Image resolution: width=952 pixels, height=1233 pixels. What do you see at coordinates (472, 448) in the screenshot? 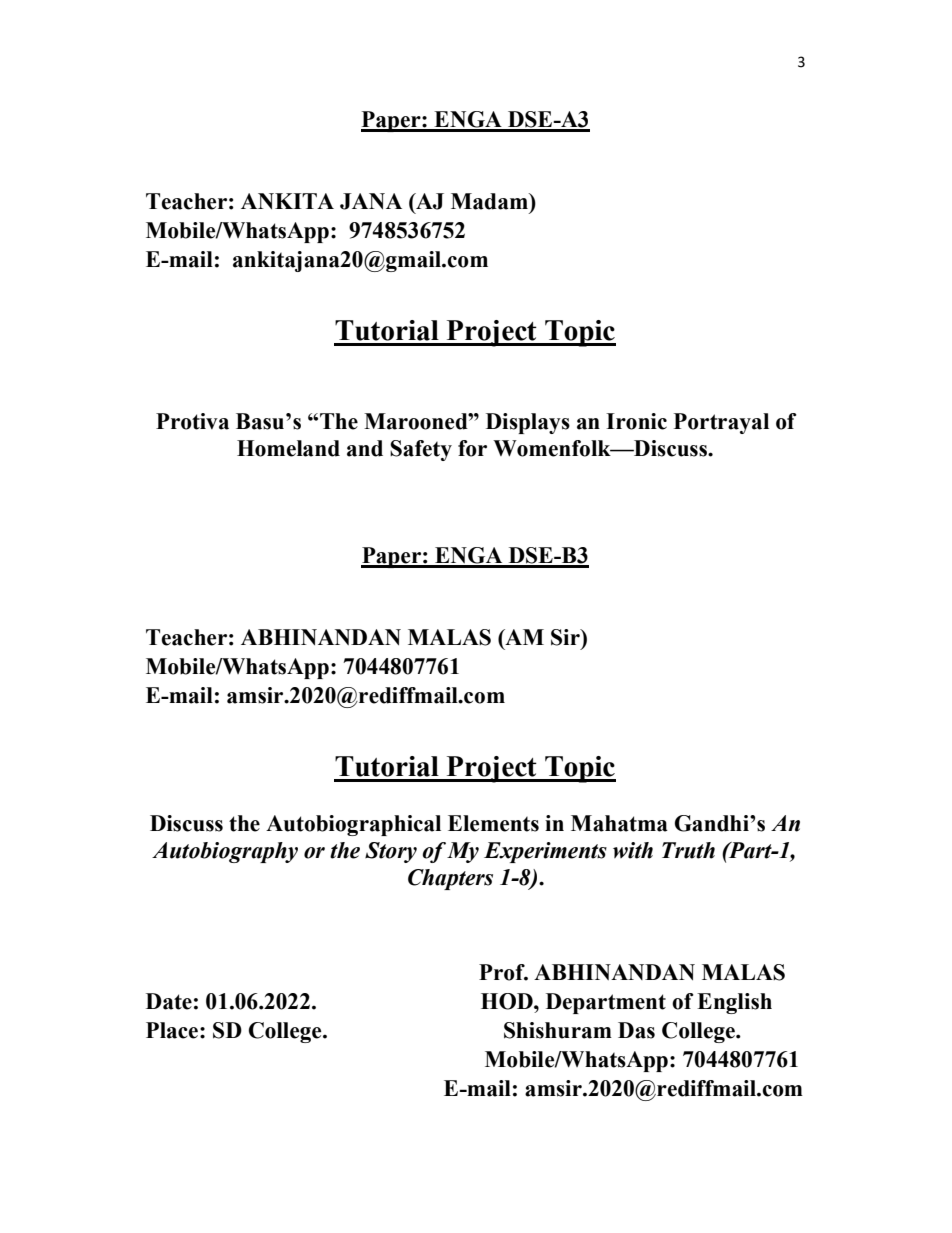
I see `for` at bounding box center [472, 448].
